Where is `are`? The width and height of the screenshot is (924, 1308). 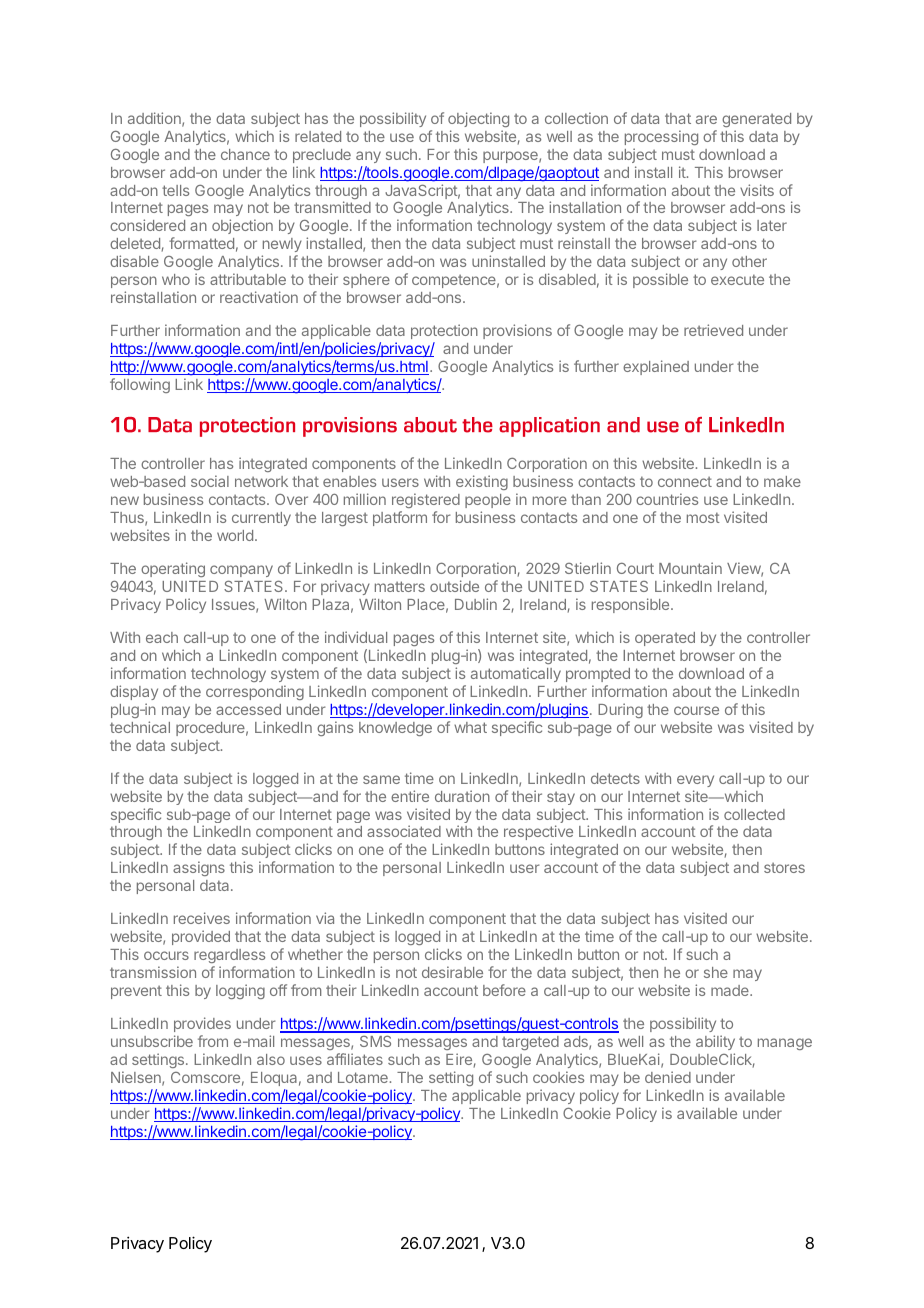
are is located at coordinates (706, 119).
